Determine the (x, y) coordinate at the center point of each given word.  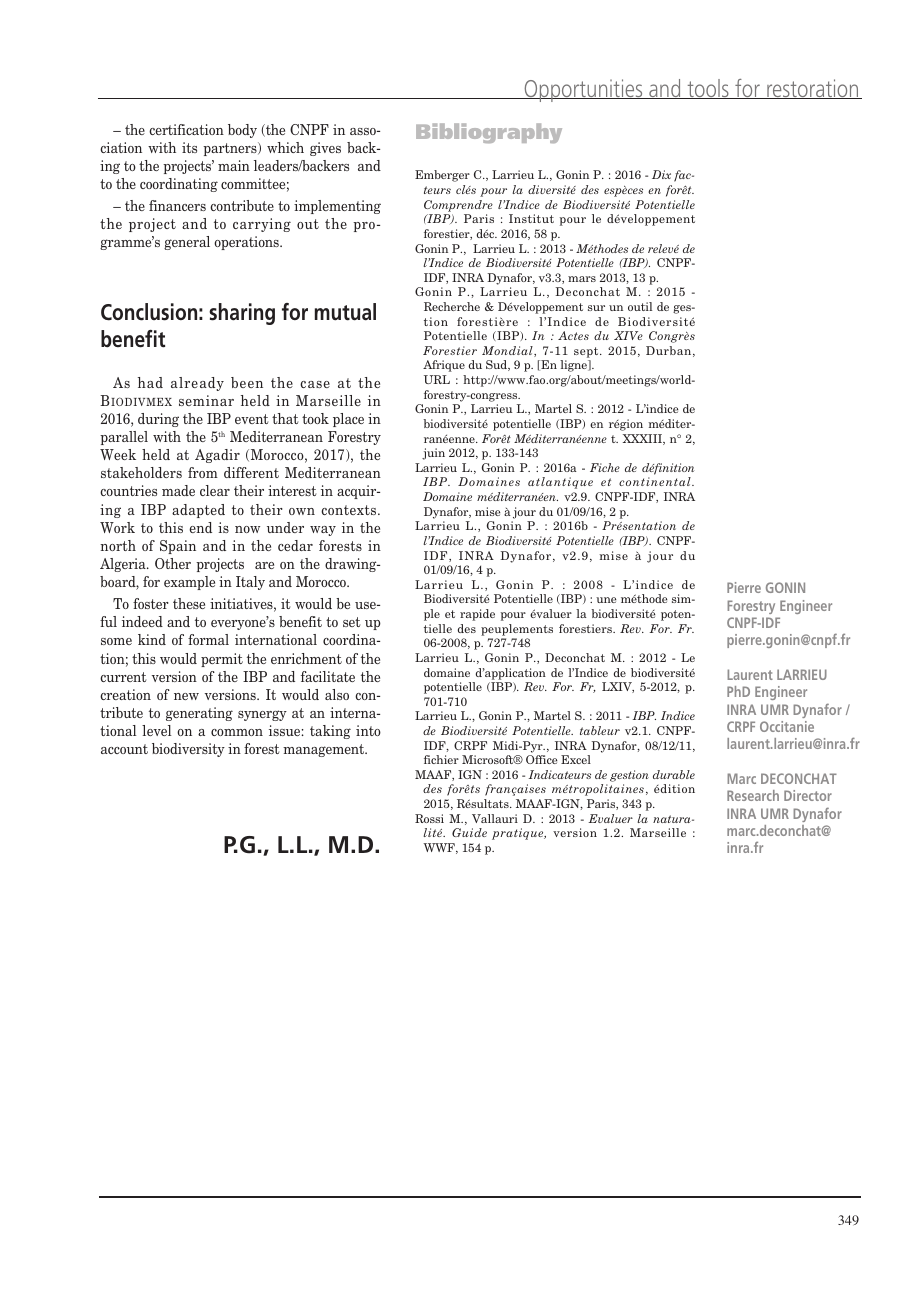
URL (437, 379)
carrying (262, 225)
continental (656, 481)
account (124, 749)
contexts (350, 510)
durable (674, 774)
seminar (206, 400)
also (337, 694)
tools (708, 89)
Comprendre (458, 206)
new (186, 696)
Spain (178, 547)
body (242, 131)
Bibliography (489, 133)
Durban (670, 351)
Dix (661, 174)
